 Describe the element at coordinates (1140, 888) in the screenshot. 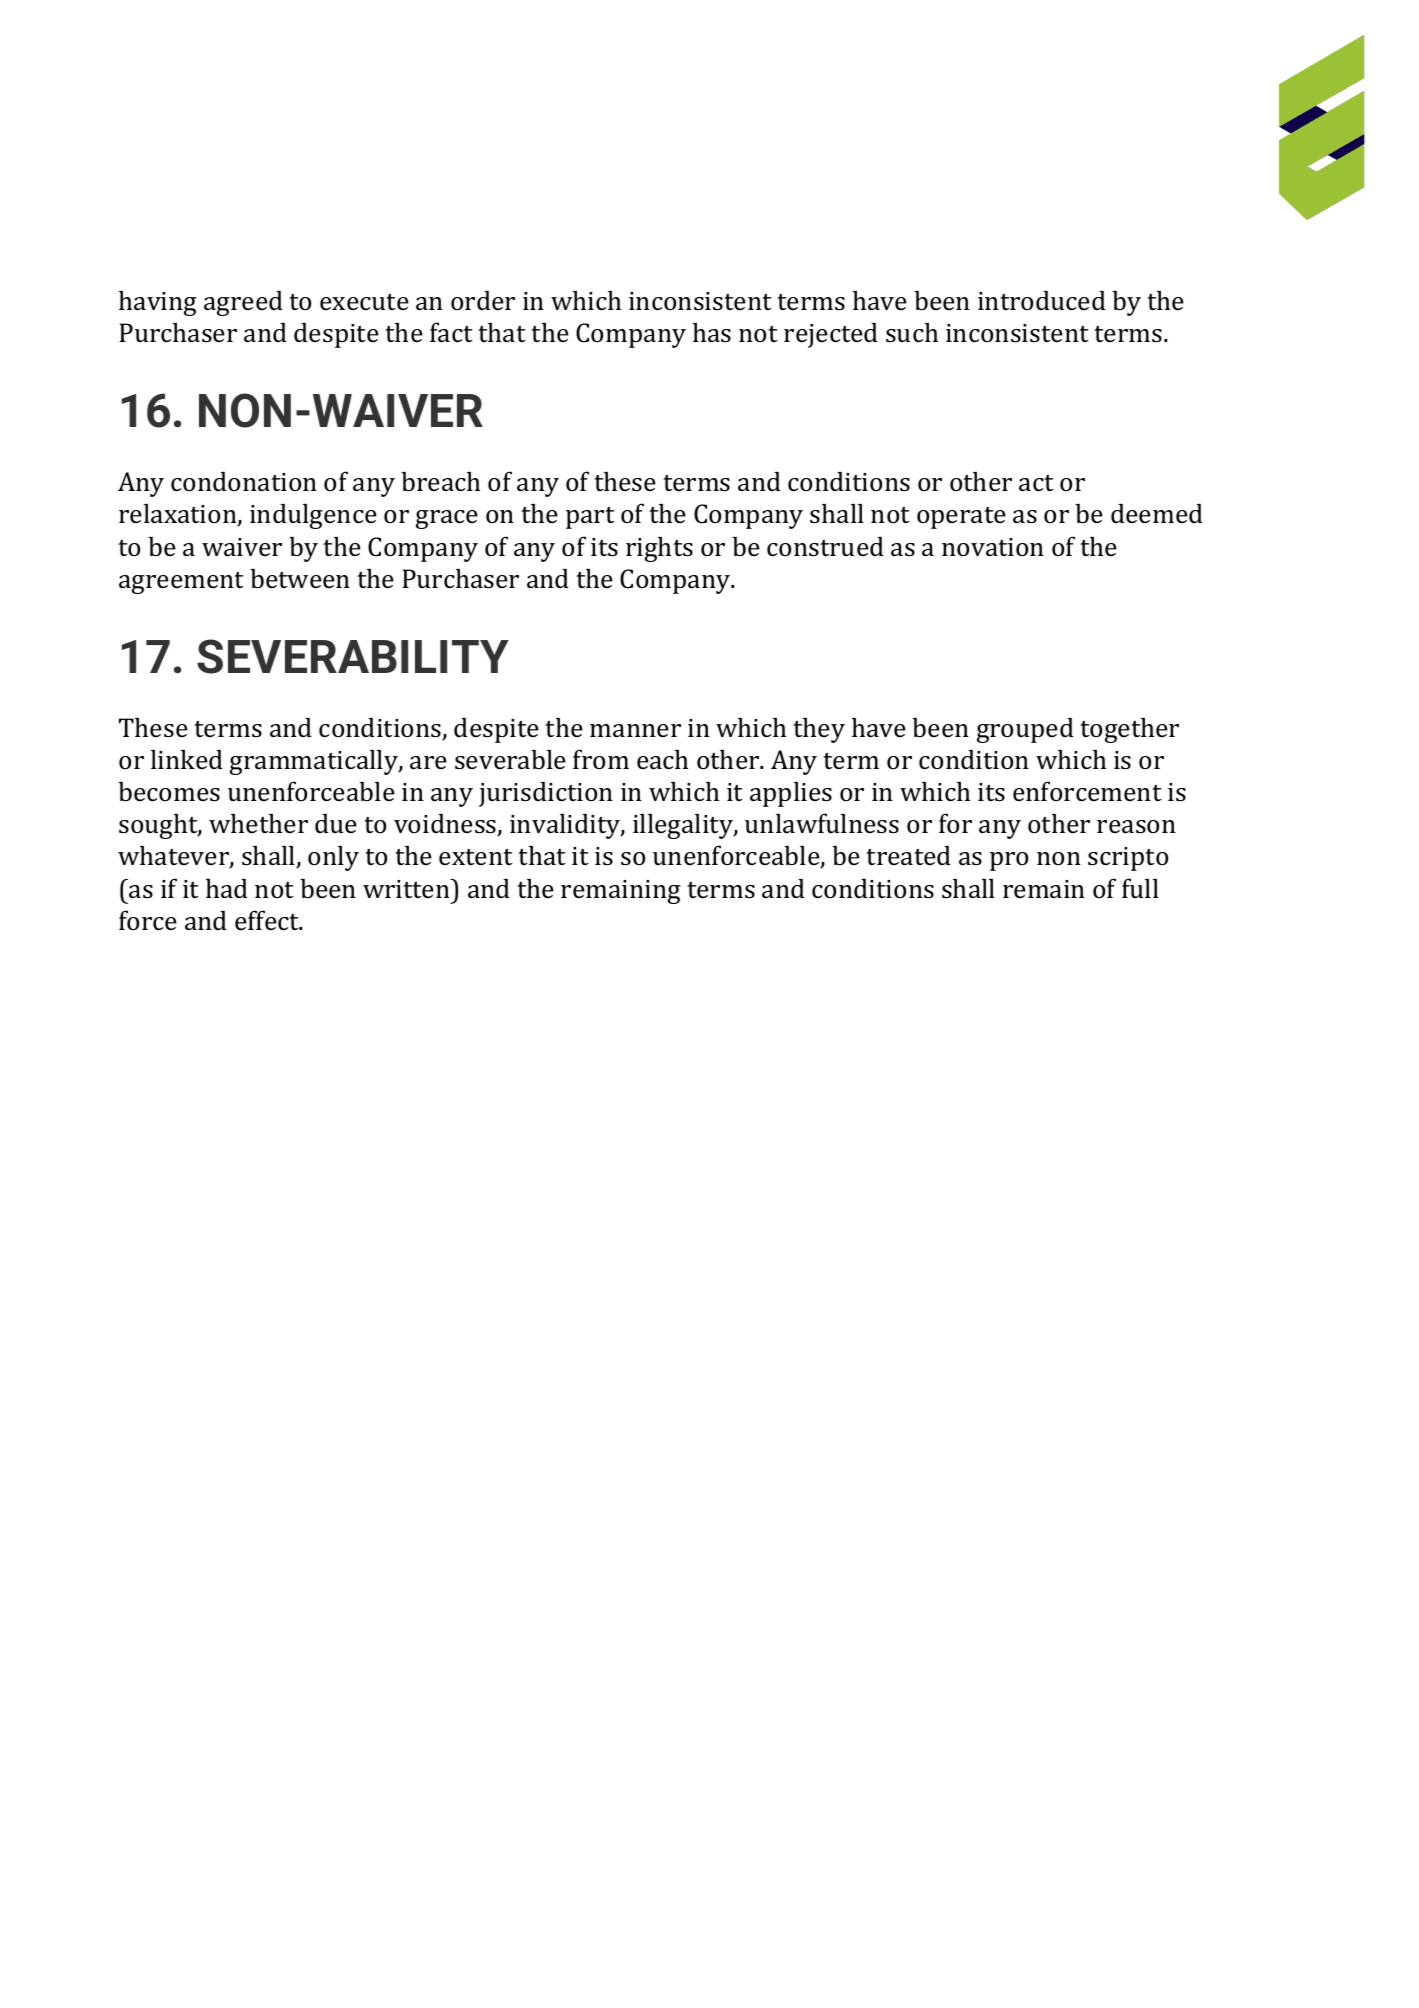

I see `full` at that location.
